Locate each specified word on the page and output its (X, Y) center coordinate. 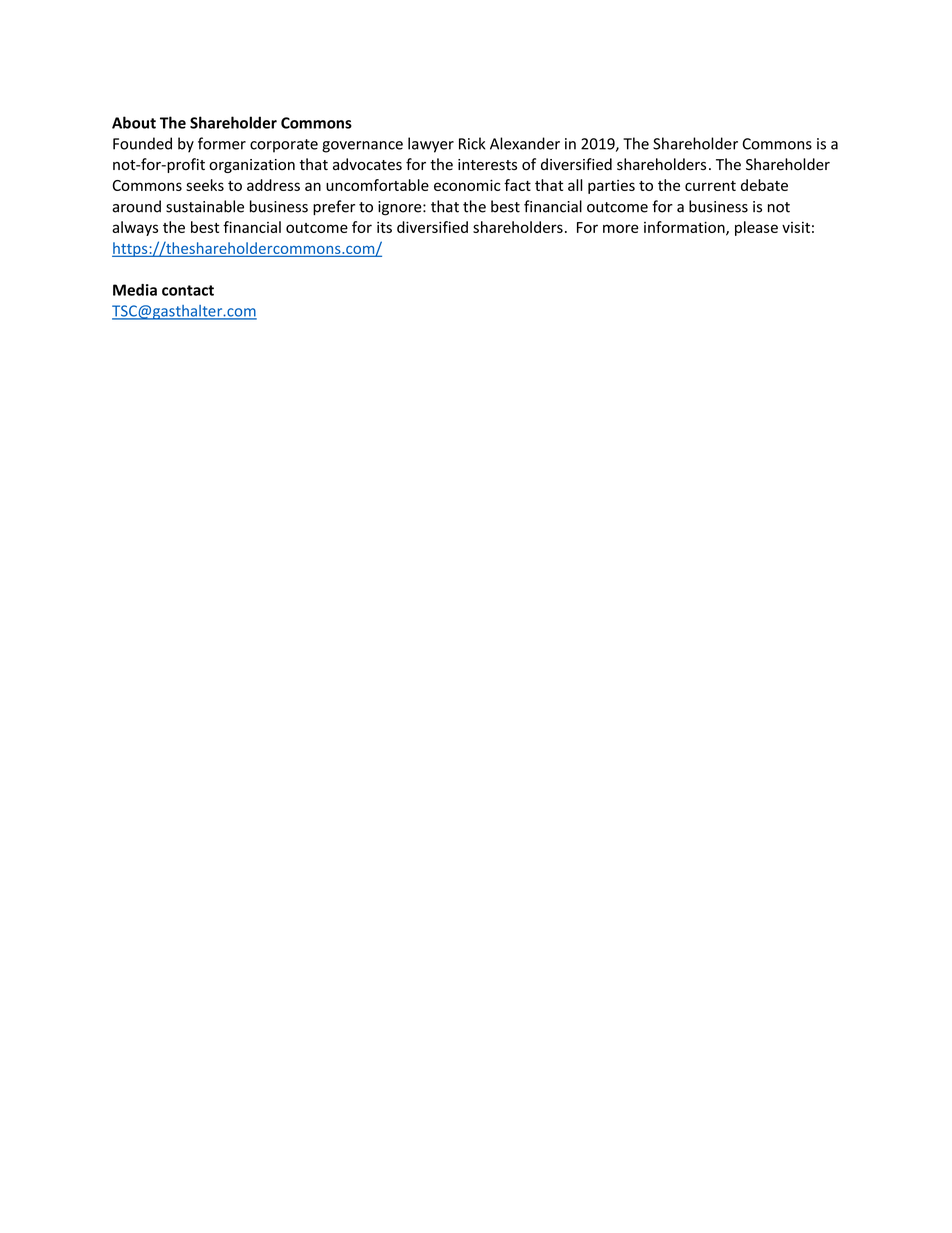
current (710, 186)
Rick (472, 143)
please (756, 228)
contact (188, 290)
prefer (334, 207)
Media (135, 290)
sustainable (205, 206)
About (134, 122)
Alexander (525, 143)
